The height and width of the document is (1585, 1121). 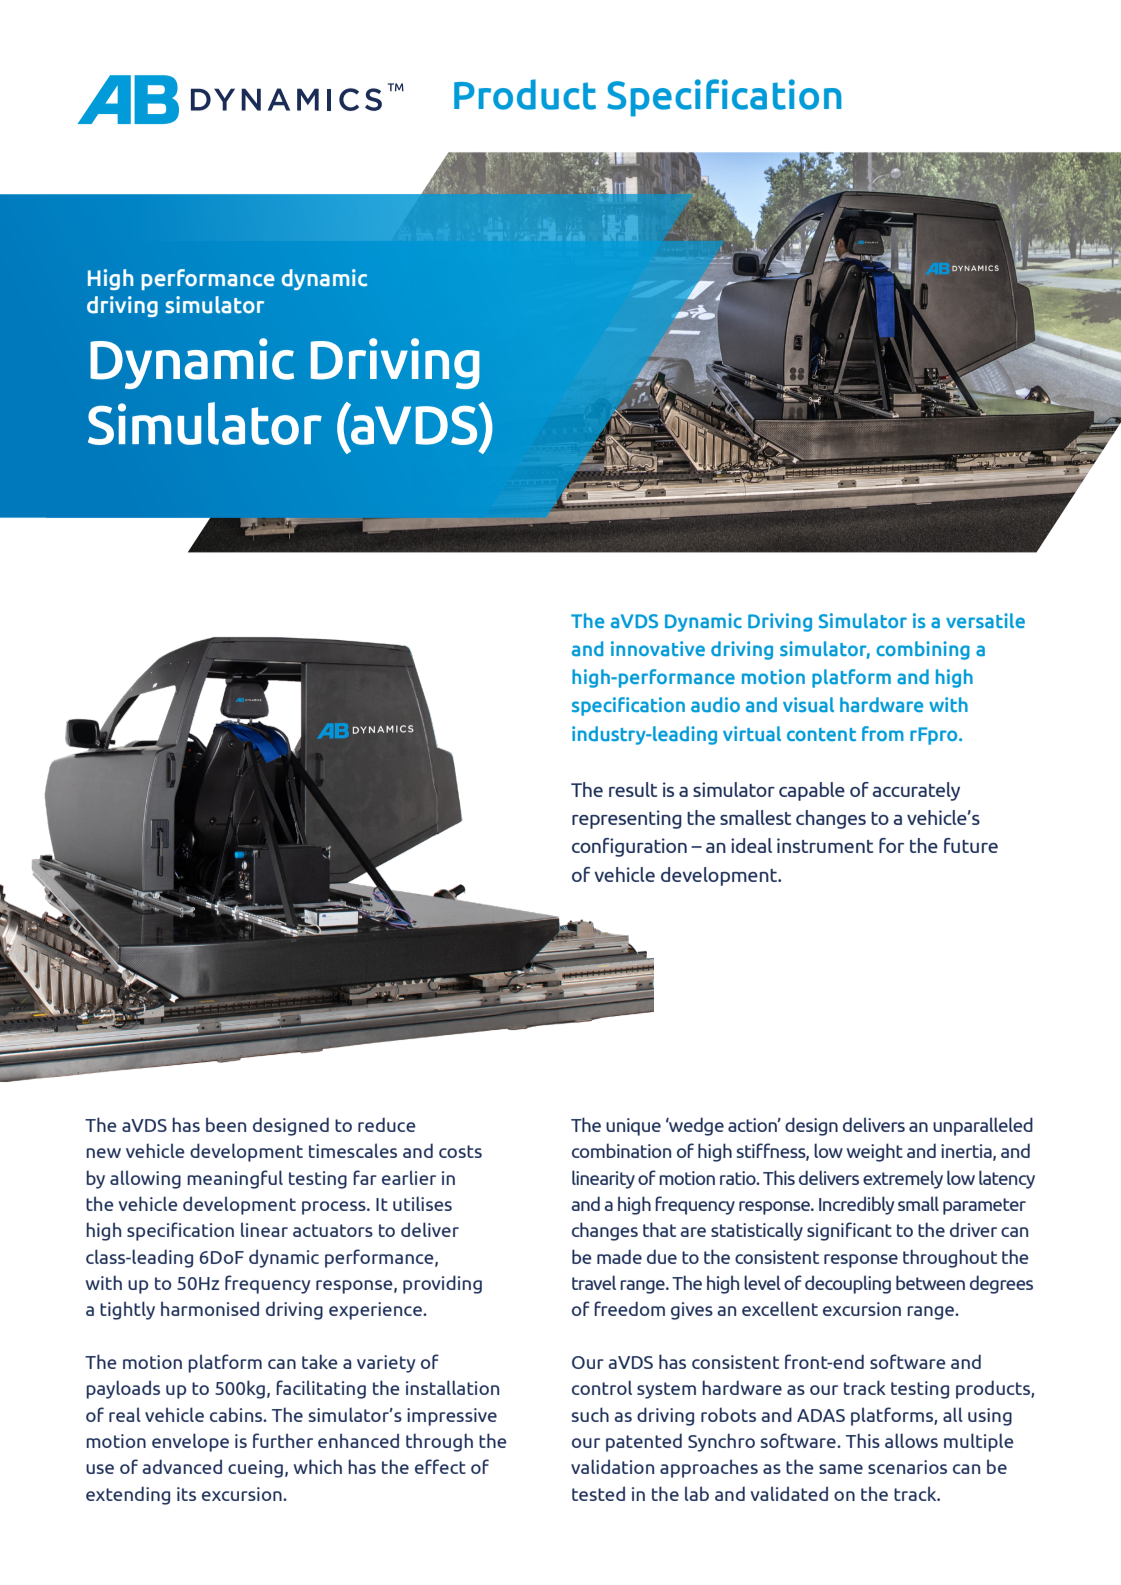 What do you see at coordinates (612, 1466) in the document?
I see `validation` at bounding box center [612, 1466].
